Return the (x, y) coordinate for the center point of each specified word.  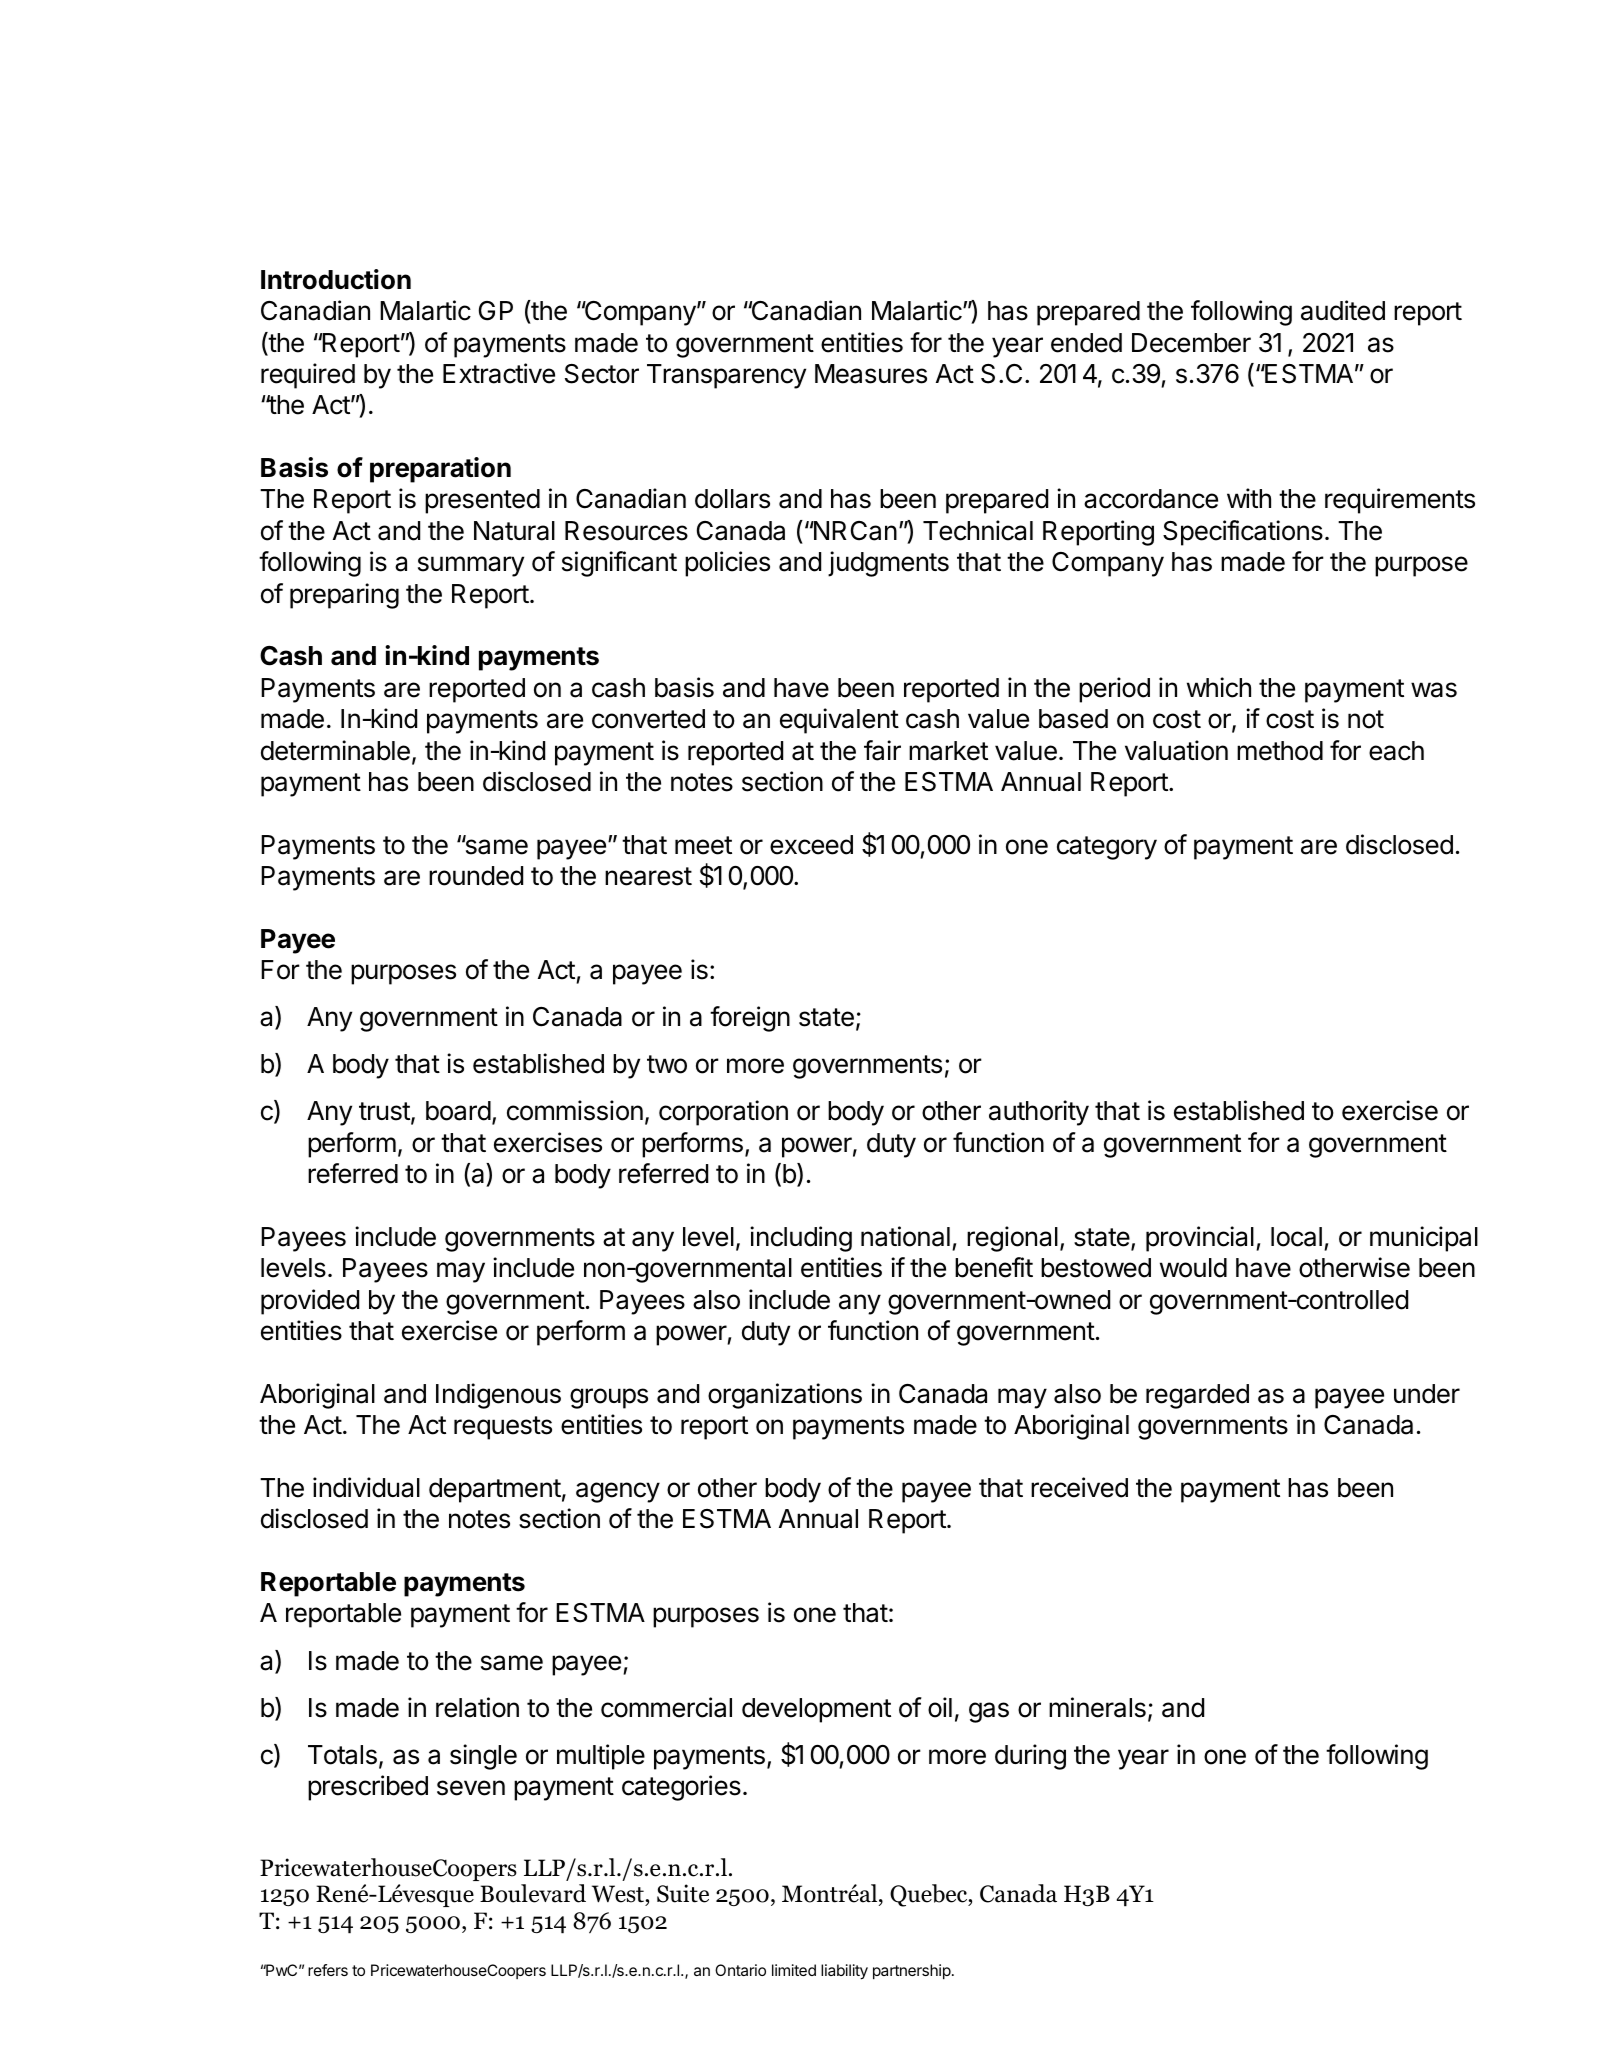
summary (471, 566)
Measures (871, 374)
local (1296, 1237)
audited (1343, 310)
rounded (476, 876)
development (816, 1710)
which (1219, 687)
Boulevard (533, 1893)
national (905, 1236)
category (1107, 848)
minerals (1097, 1707)
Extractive (499, 373)
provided (310, 1302)
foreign (750, 1019)
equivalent (839, 721)
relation (477, 1707)
